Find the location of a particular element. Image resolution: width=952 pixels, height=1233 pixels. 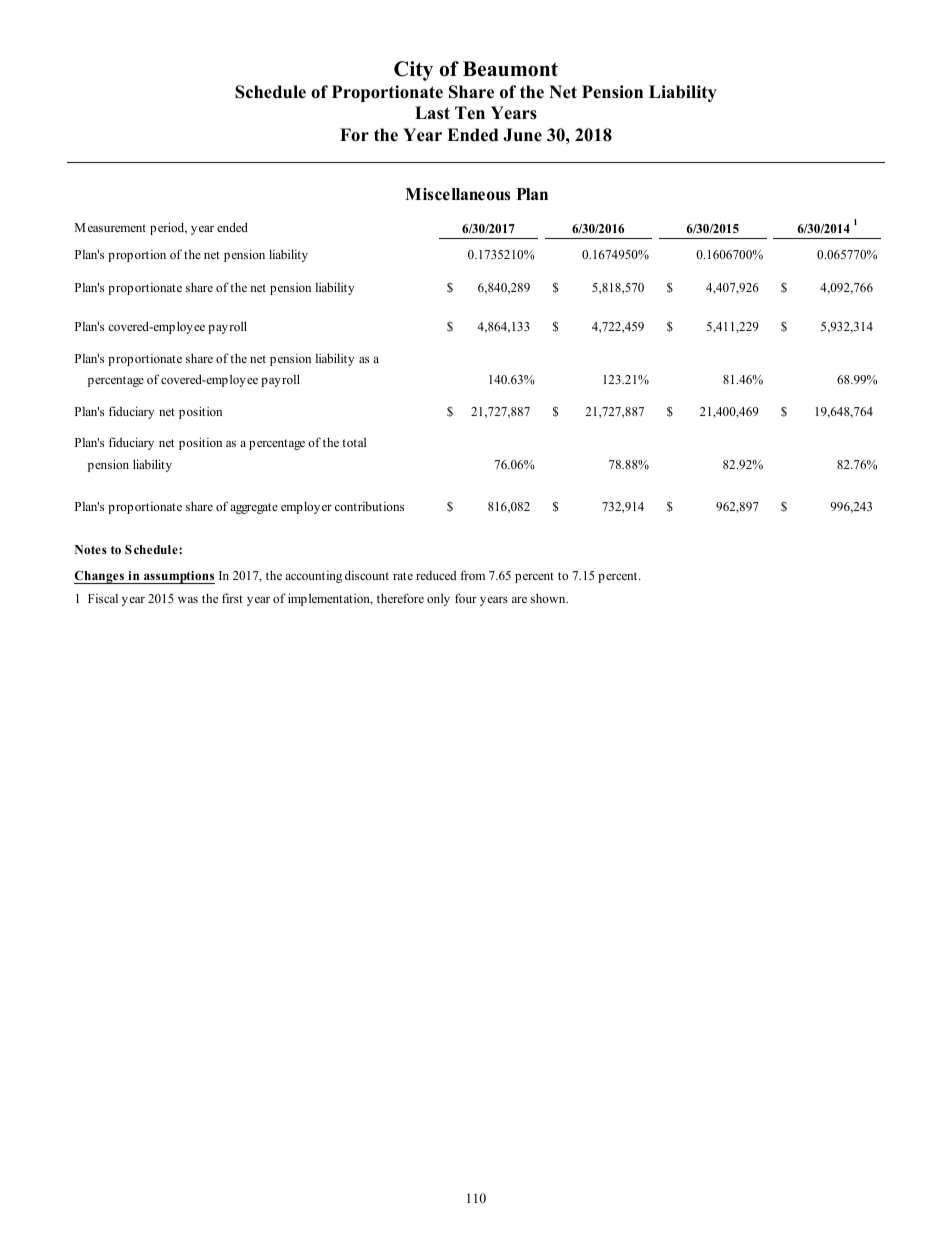

four is located at coordinates (466, 598).
